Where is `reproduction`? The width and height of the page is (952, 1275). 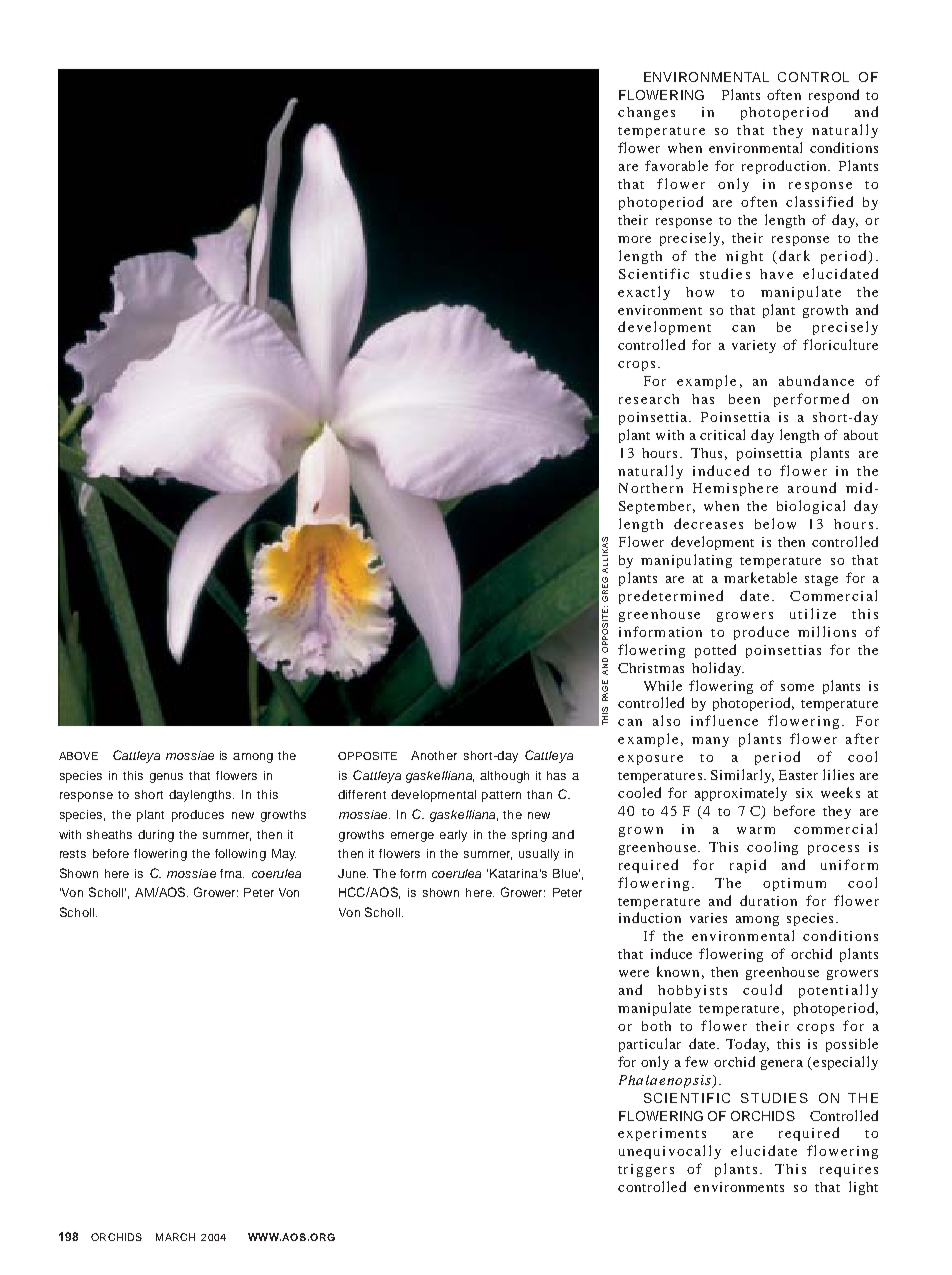 reproduction is located at coordinates (785, 167).
